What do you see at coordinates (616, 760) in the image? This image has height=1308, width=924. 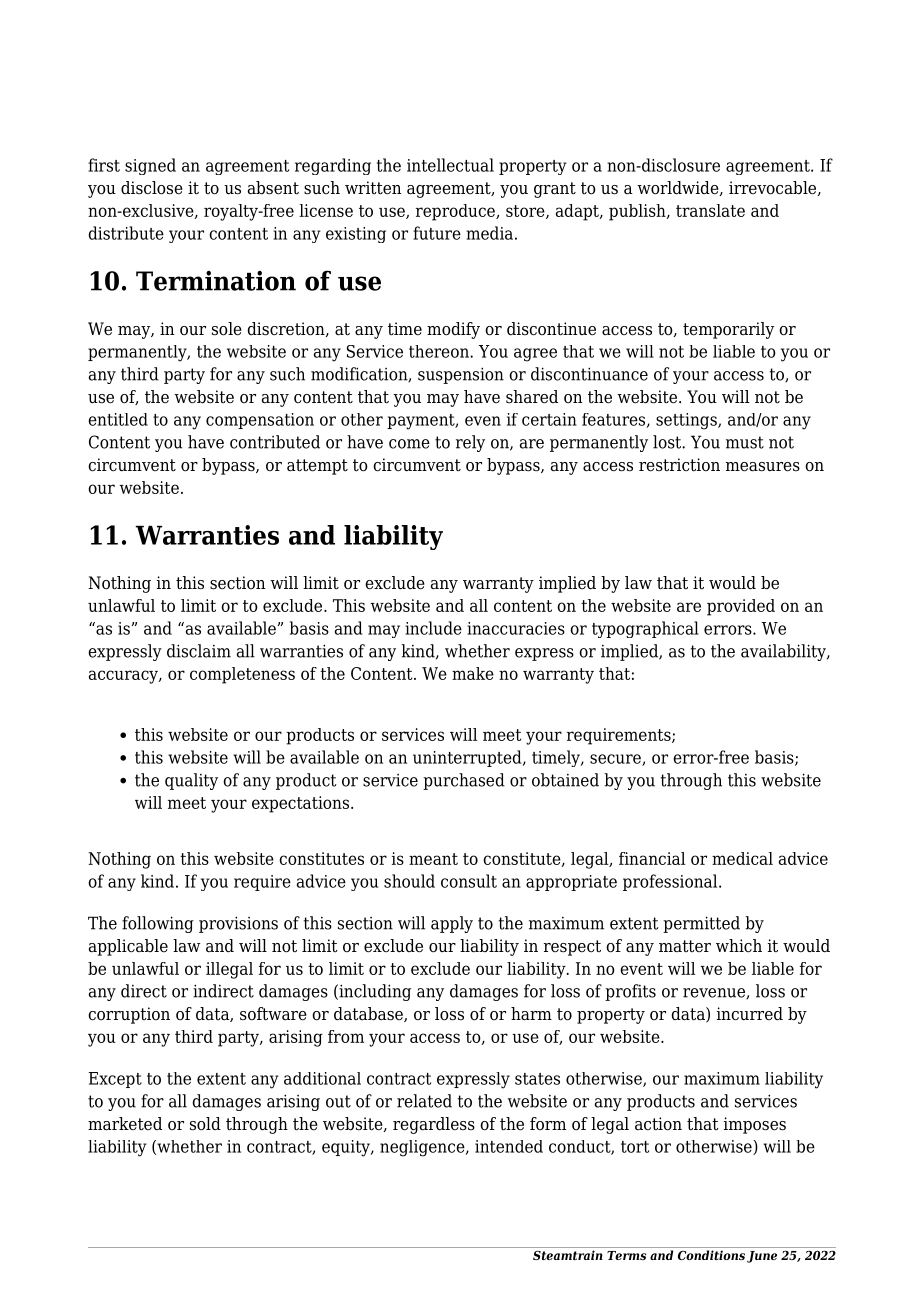 I see `secure` at bounding box center [616, 760].
